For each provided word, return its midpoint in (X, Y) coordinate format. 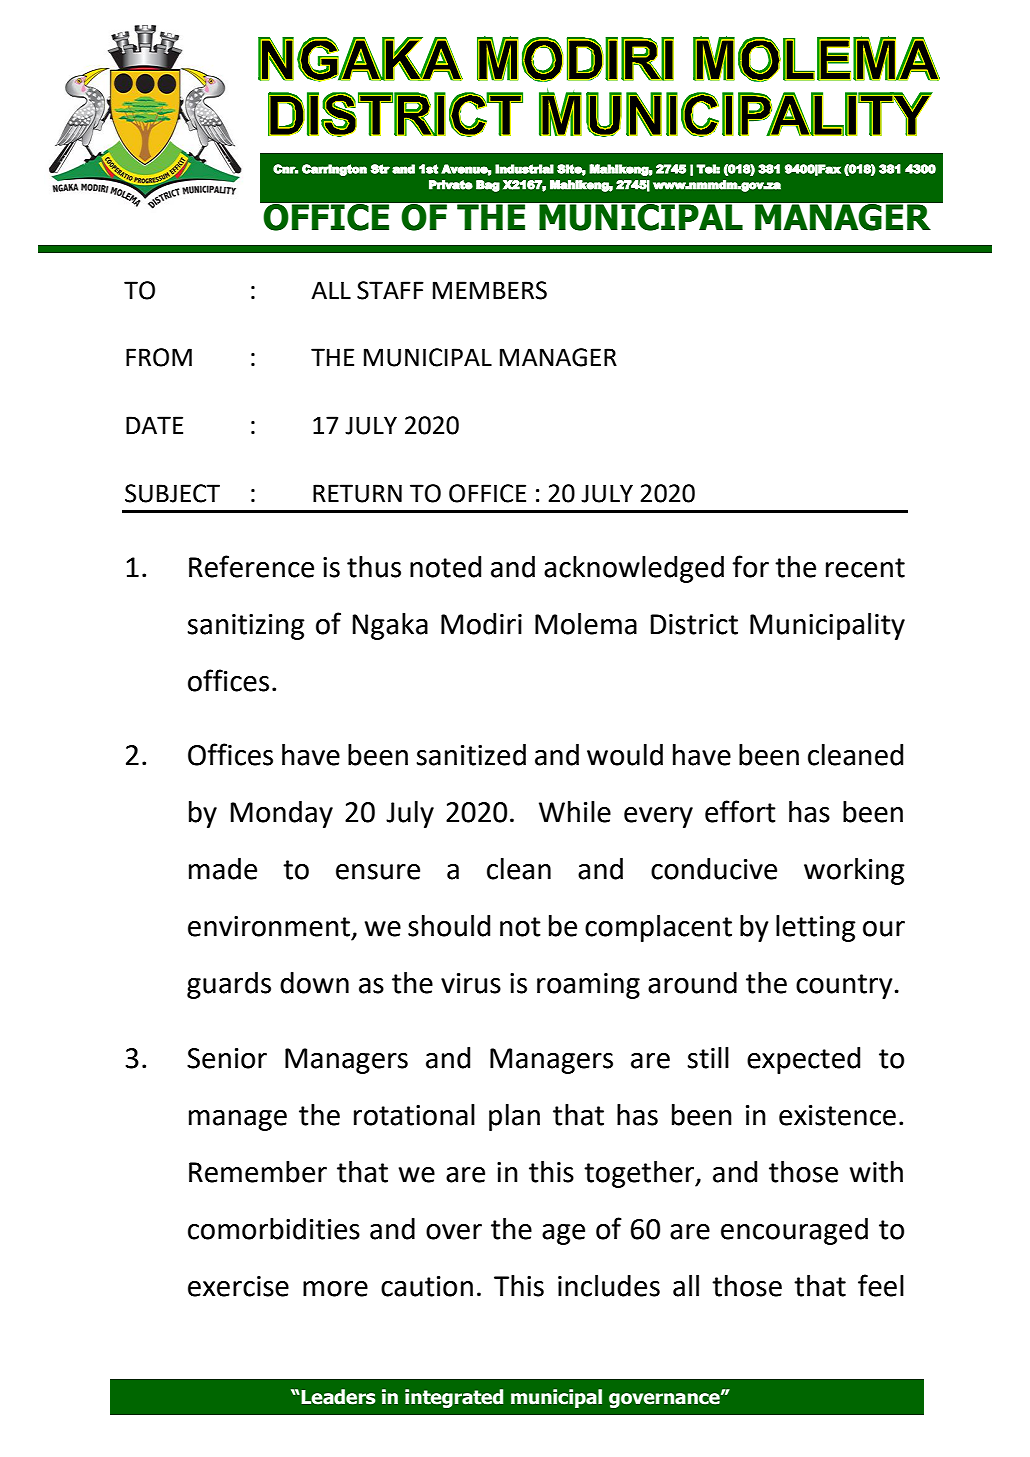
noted (445, 567)
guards (229, 985)
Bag (488, 186)
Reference (251, 566)
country (844, 986)
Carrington (334, 170)
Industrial (524, 169)
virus (471, 983)
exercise (238, 1286)
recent (865, 568)
